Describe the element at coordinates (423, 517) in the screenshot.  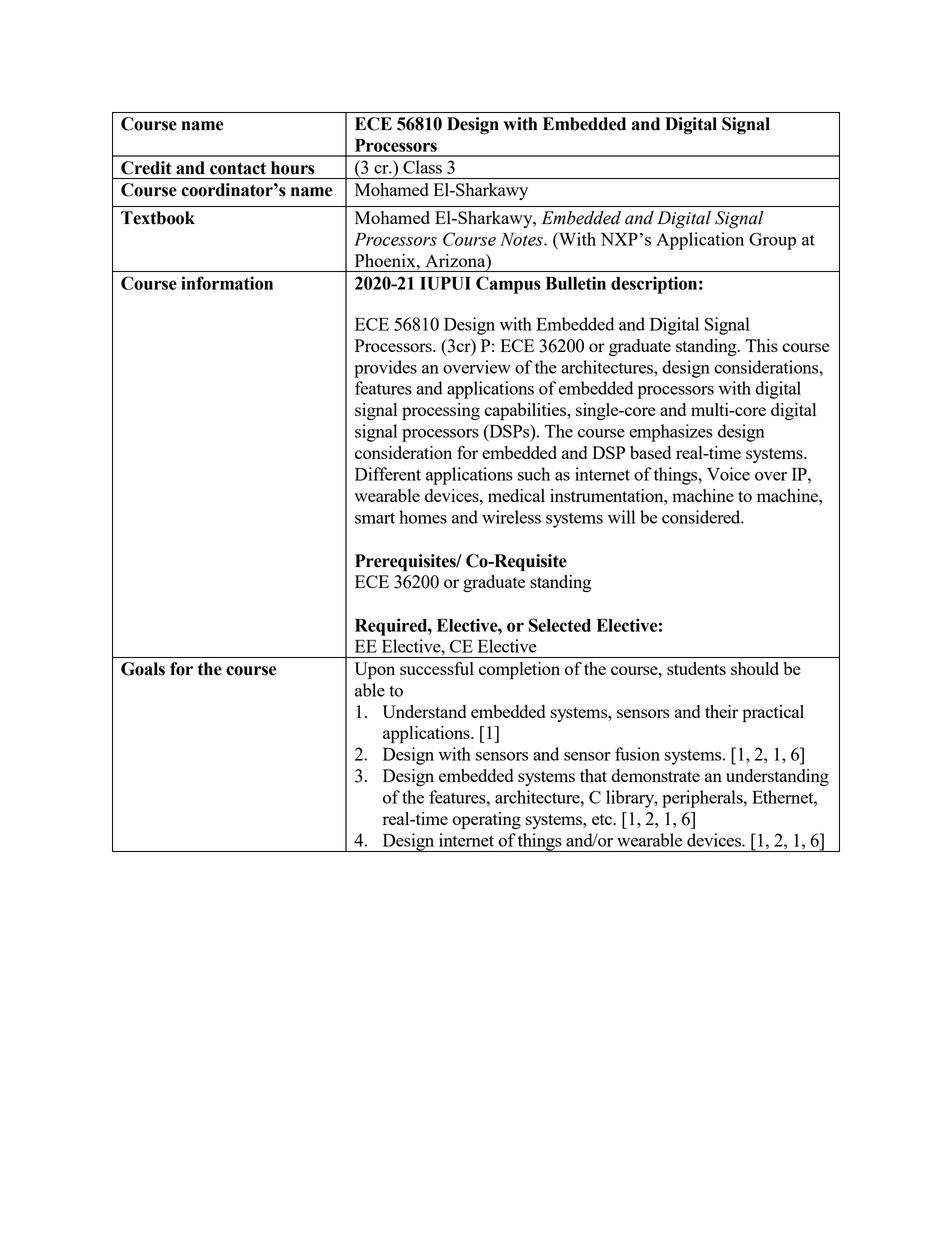
I see `homes` at that location.
